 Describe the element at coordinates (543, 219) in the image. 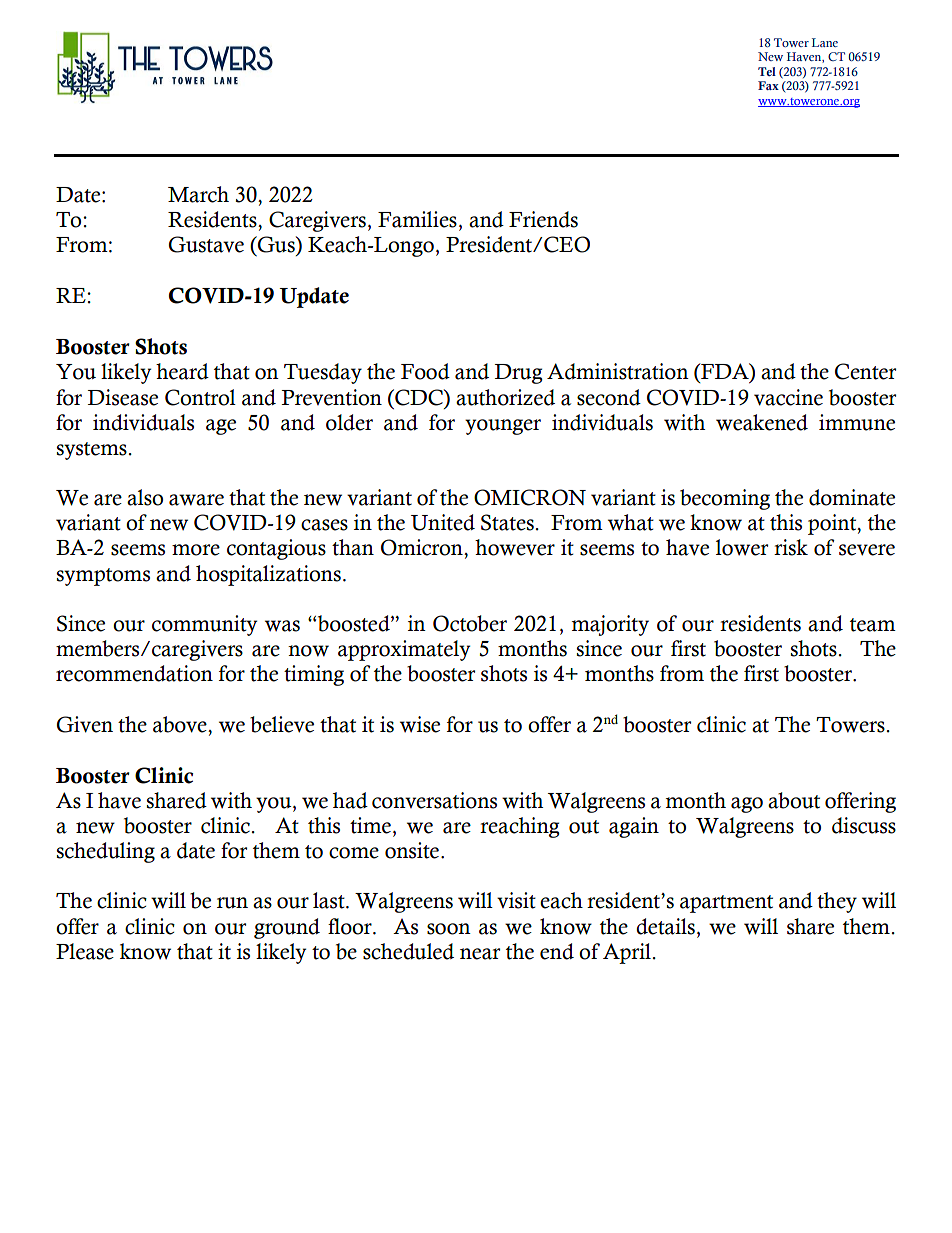

I see `Friends` at that location.
